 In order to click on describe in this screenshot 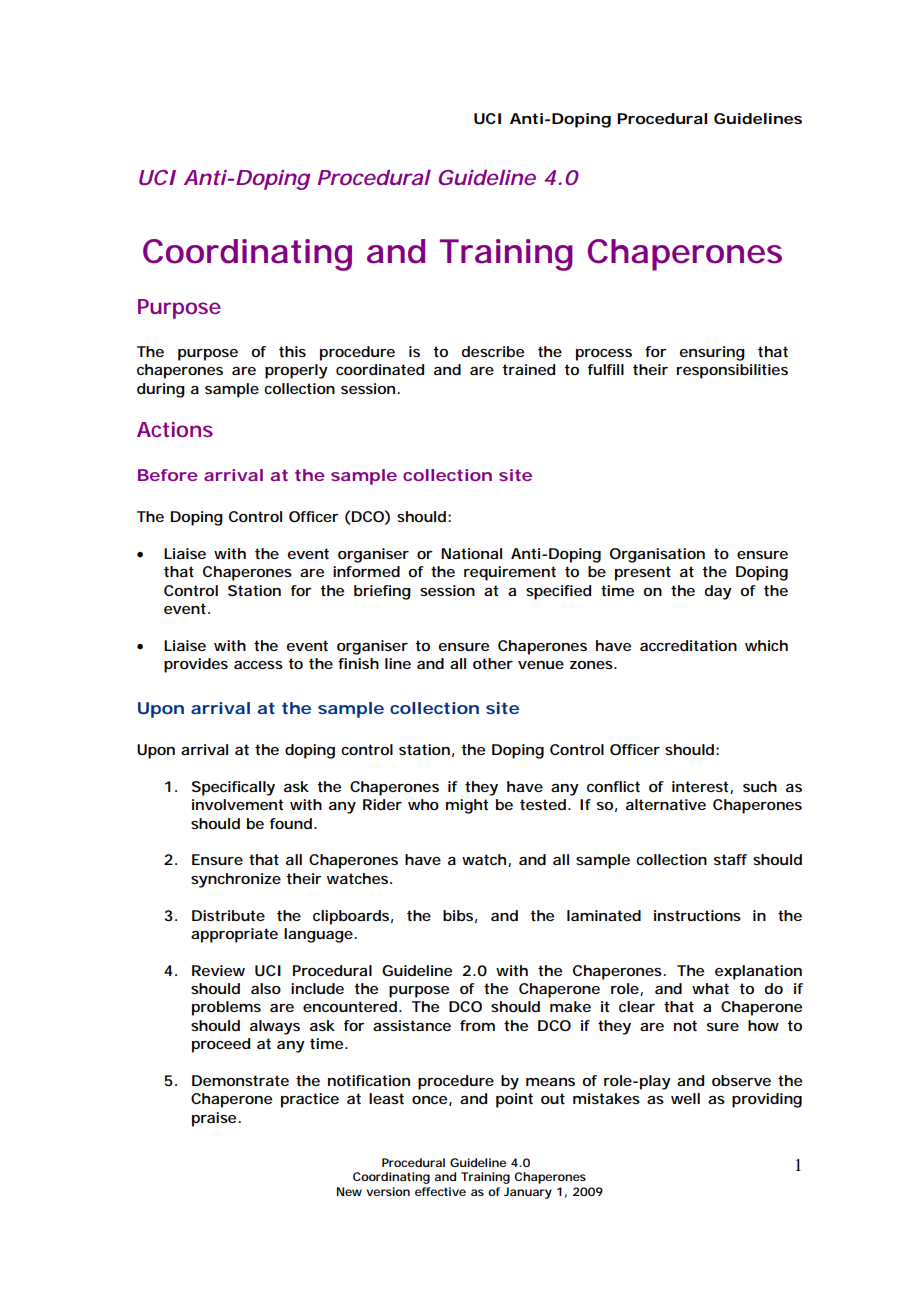, I will do `click(493, 351)`.
